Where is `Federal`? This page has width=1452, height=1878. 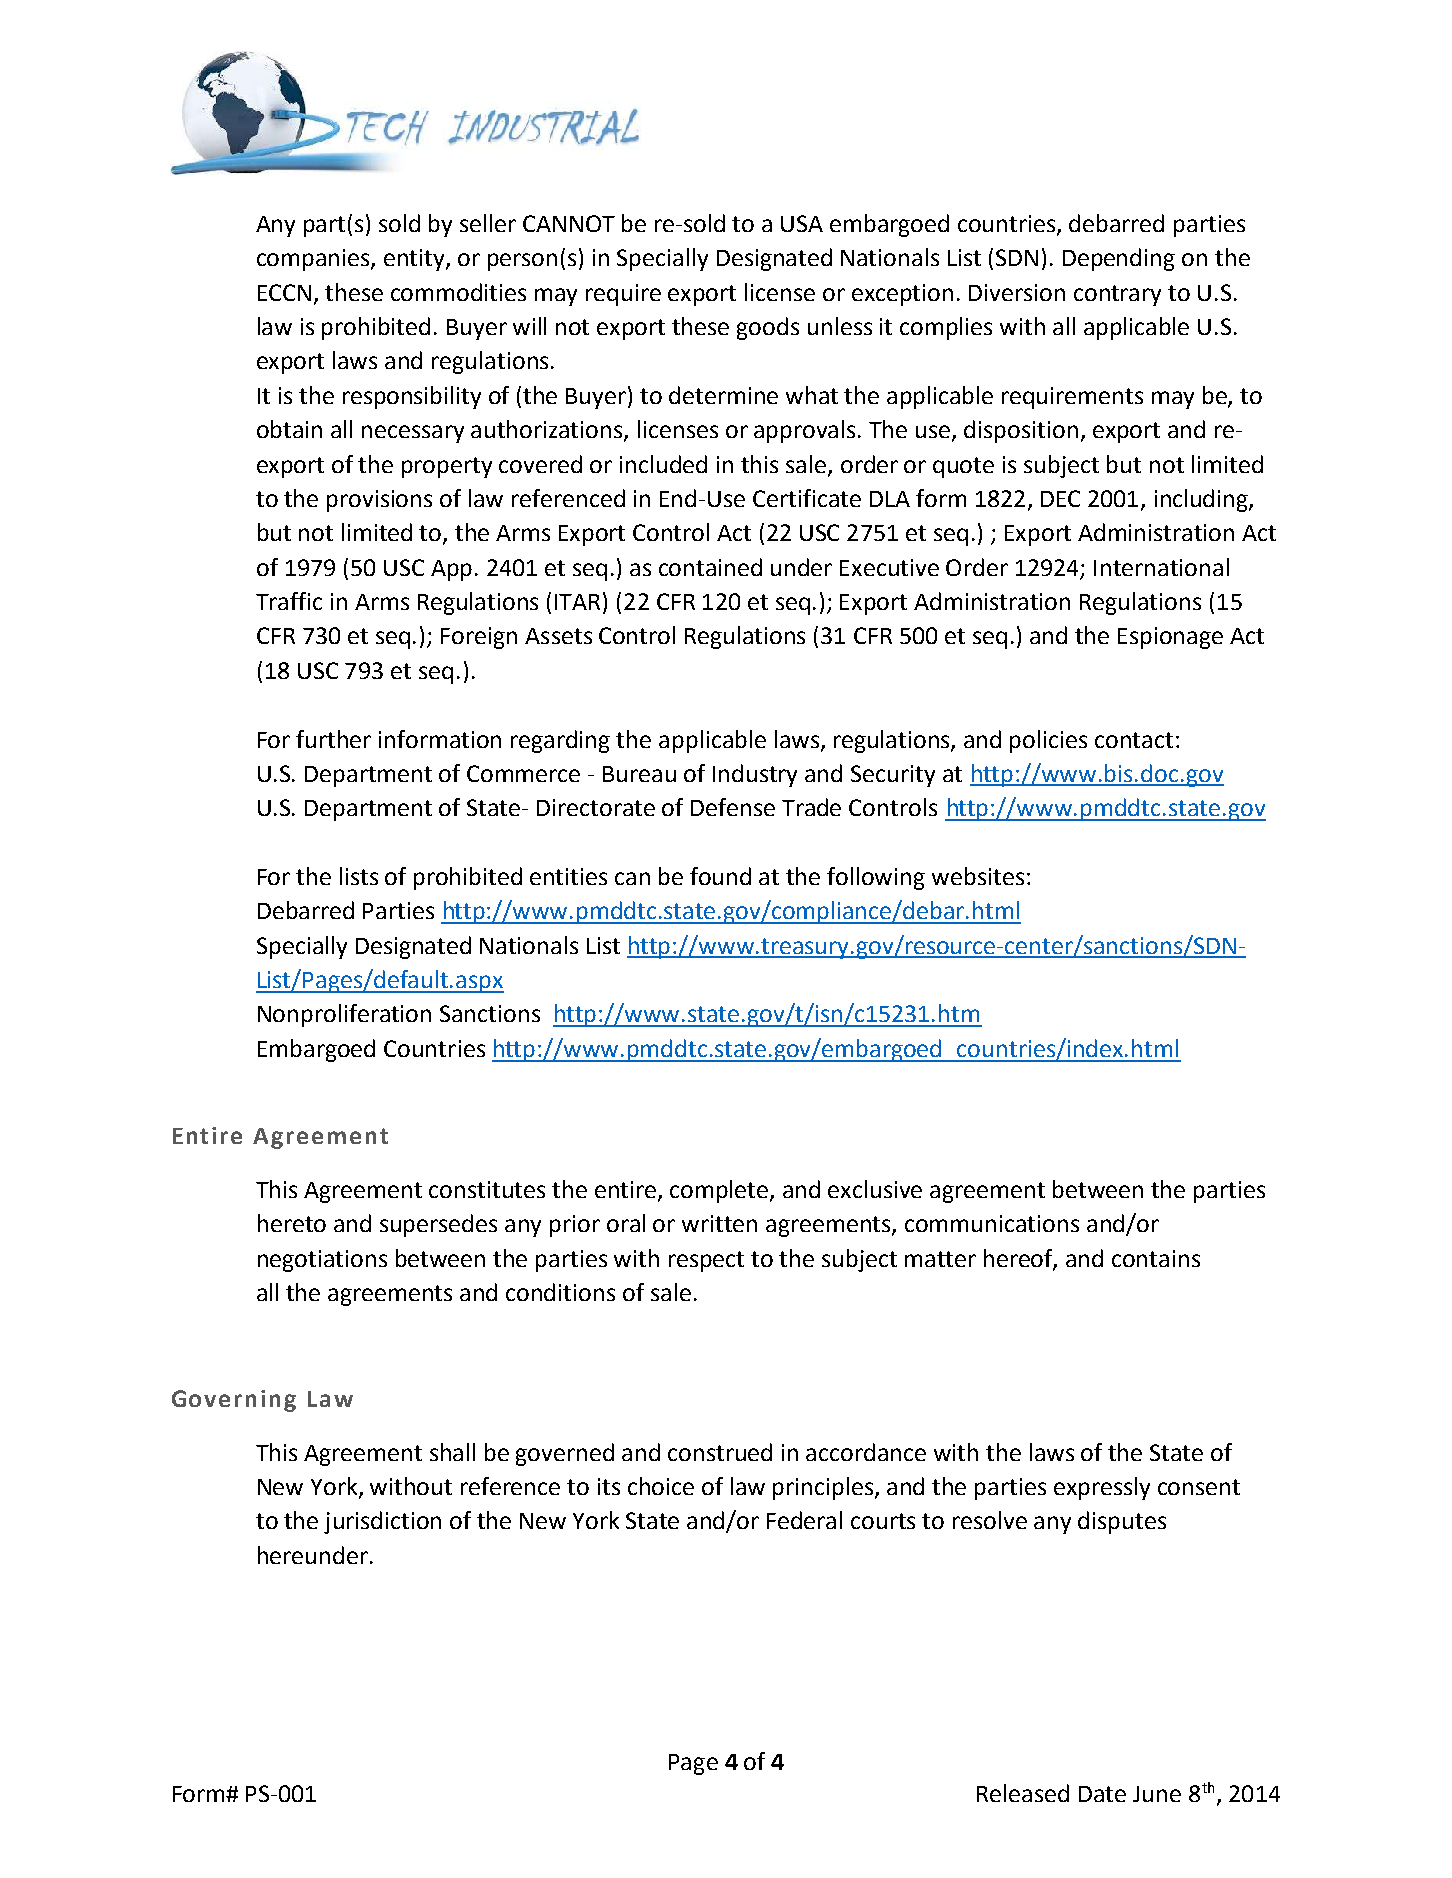
Federal is located at coordinates (804, 1520).
